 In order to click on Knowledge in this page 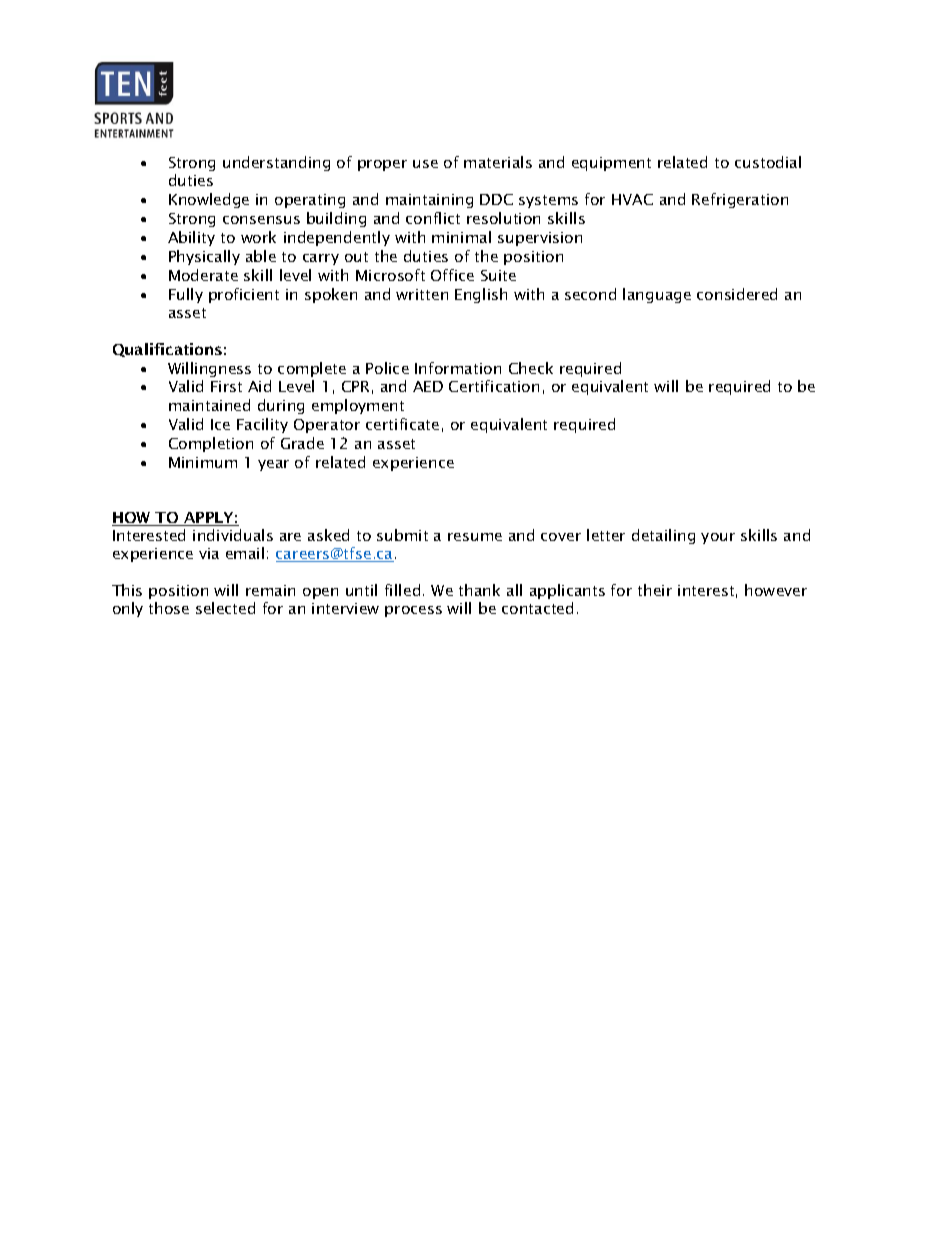, I will do `click(209, 200)`.
